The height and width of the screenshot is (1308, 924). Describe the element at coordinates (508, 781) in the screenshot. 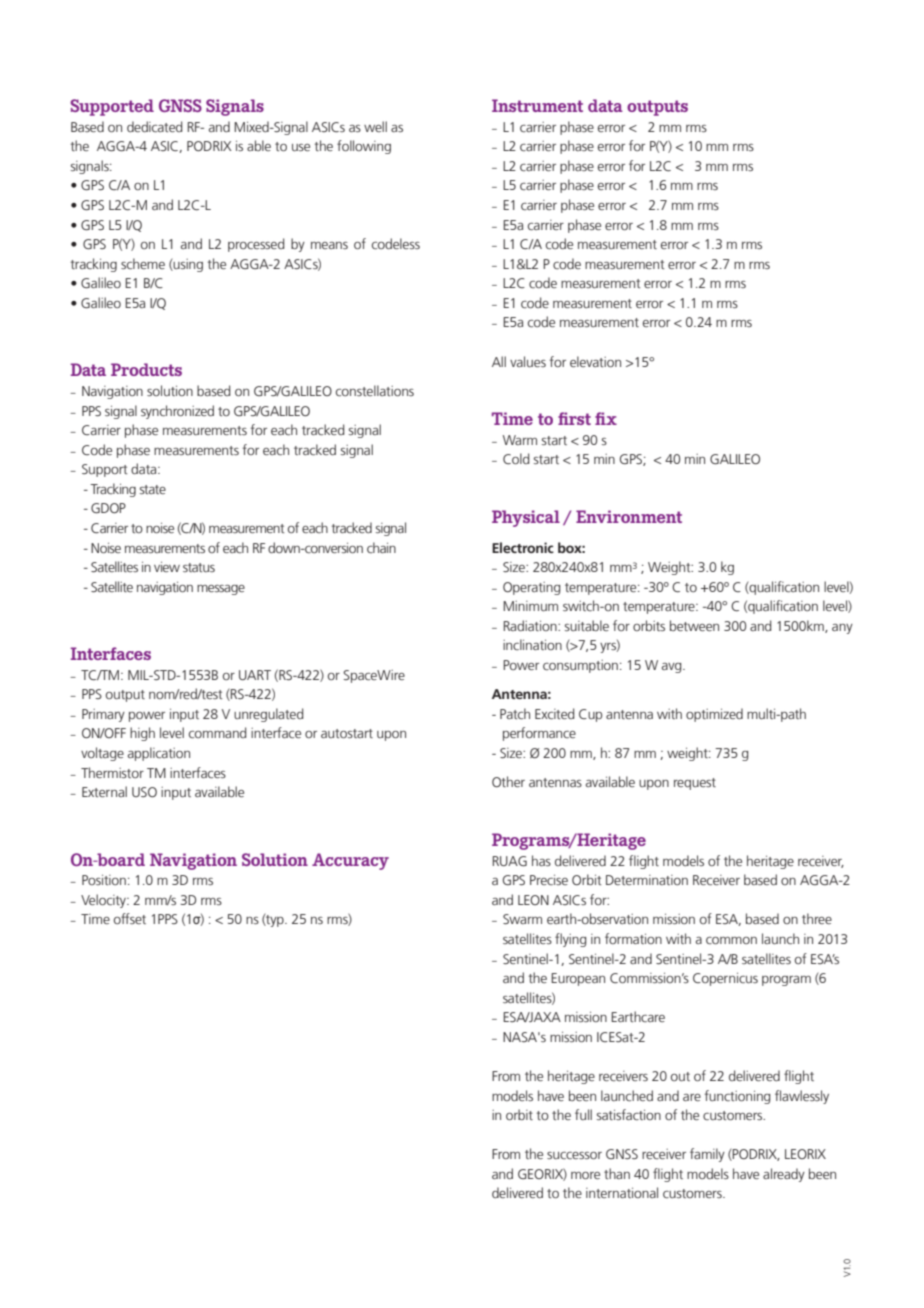

I see `Other` at that location.
